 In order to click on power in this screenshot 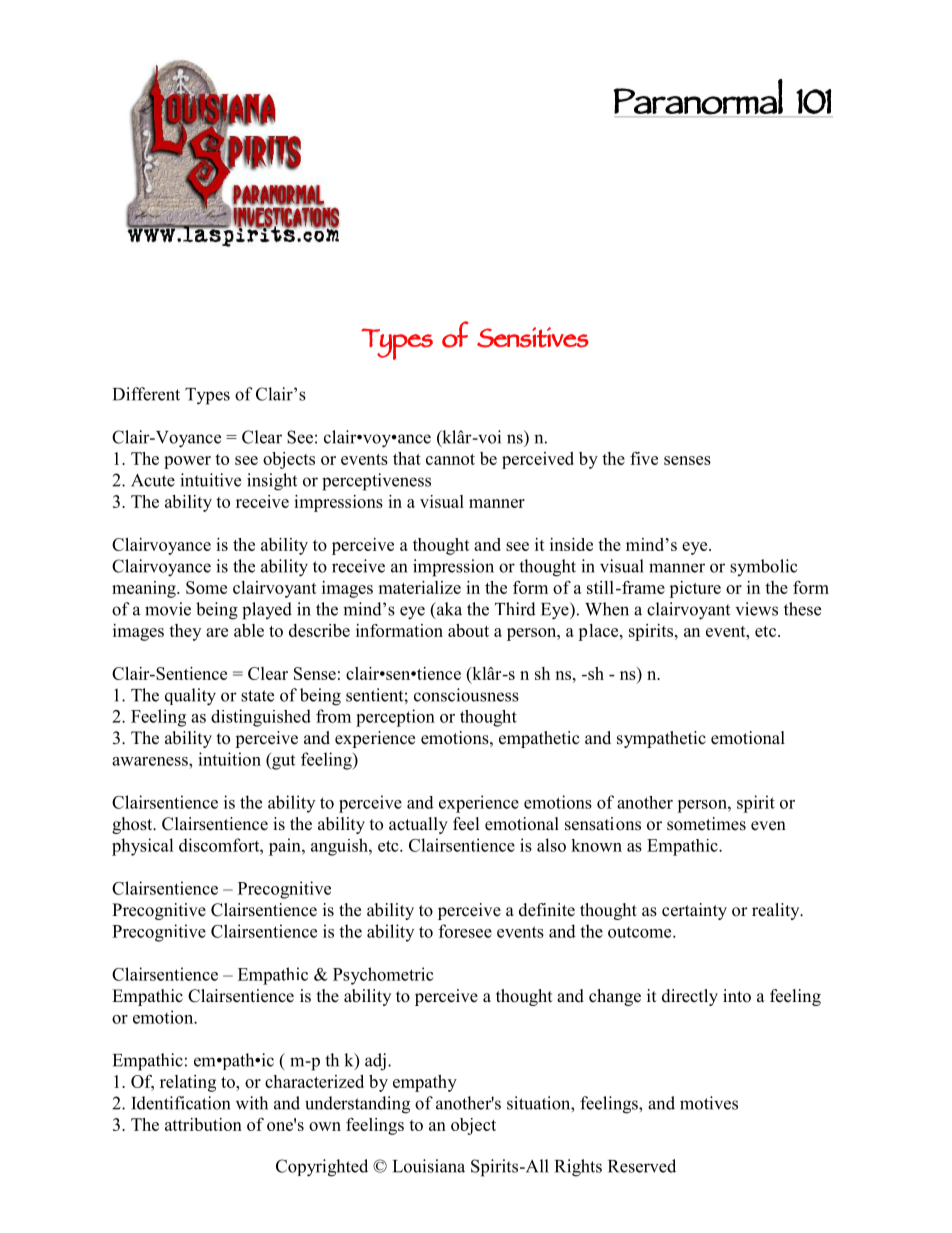, I will do `click(187, 462)`.
